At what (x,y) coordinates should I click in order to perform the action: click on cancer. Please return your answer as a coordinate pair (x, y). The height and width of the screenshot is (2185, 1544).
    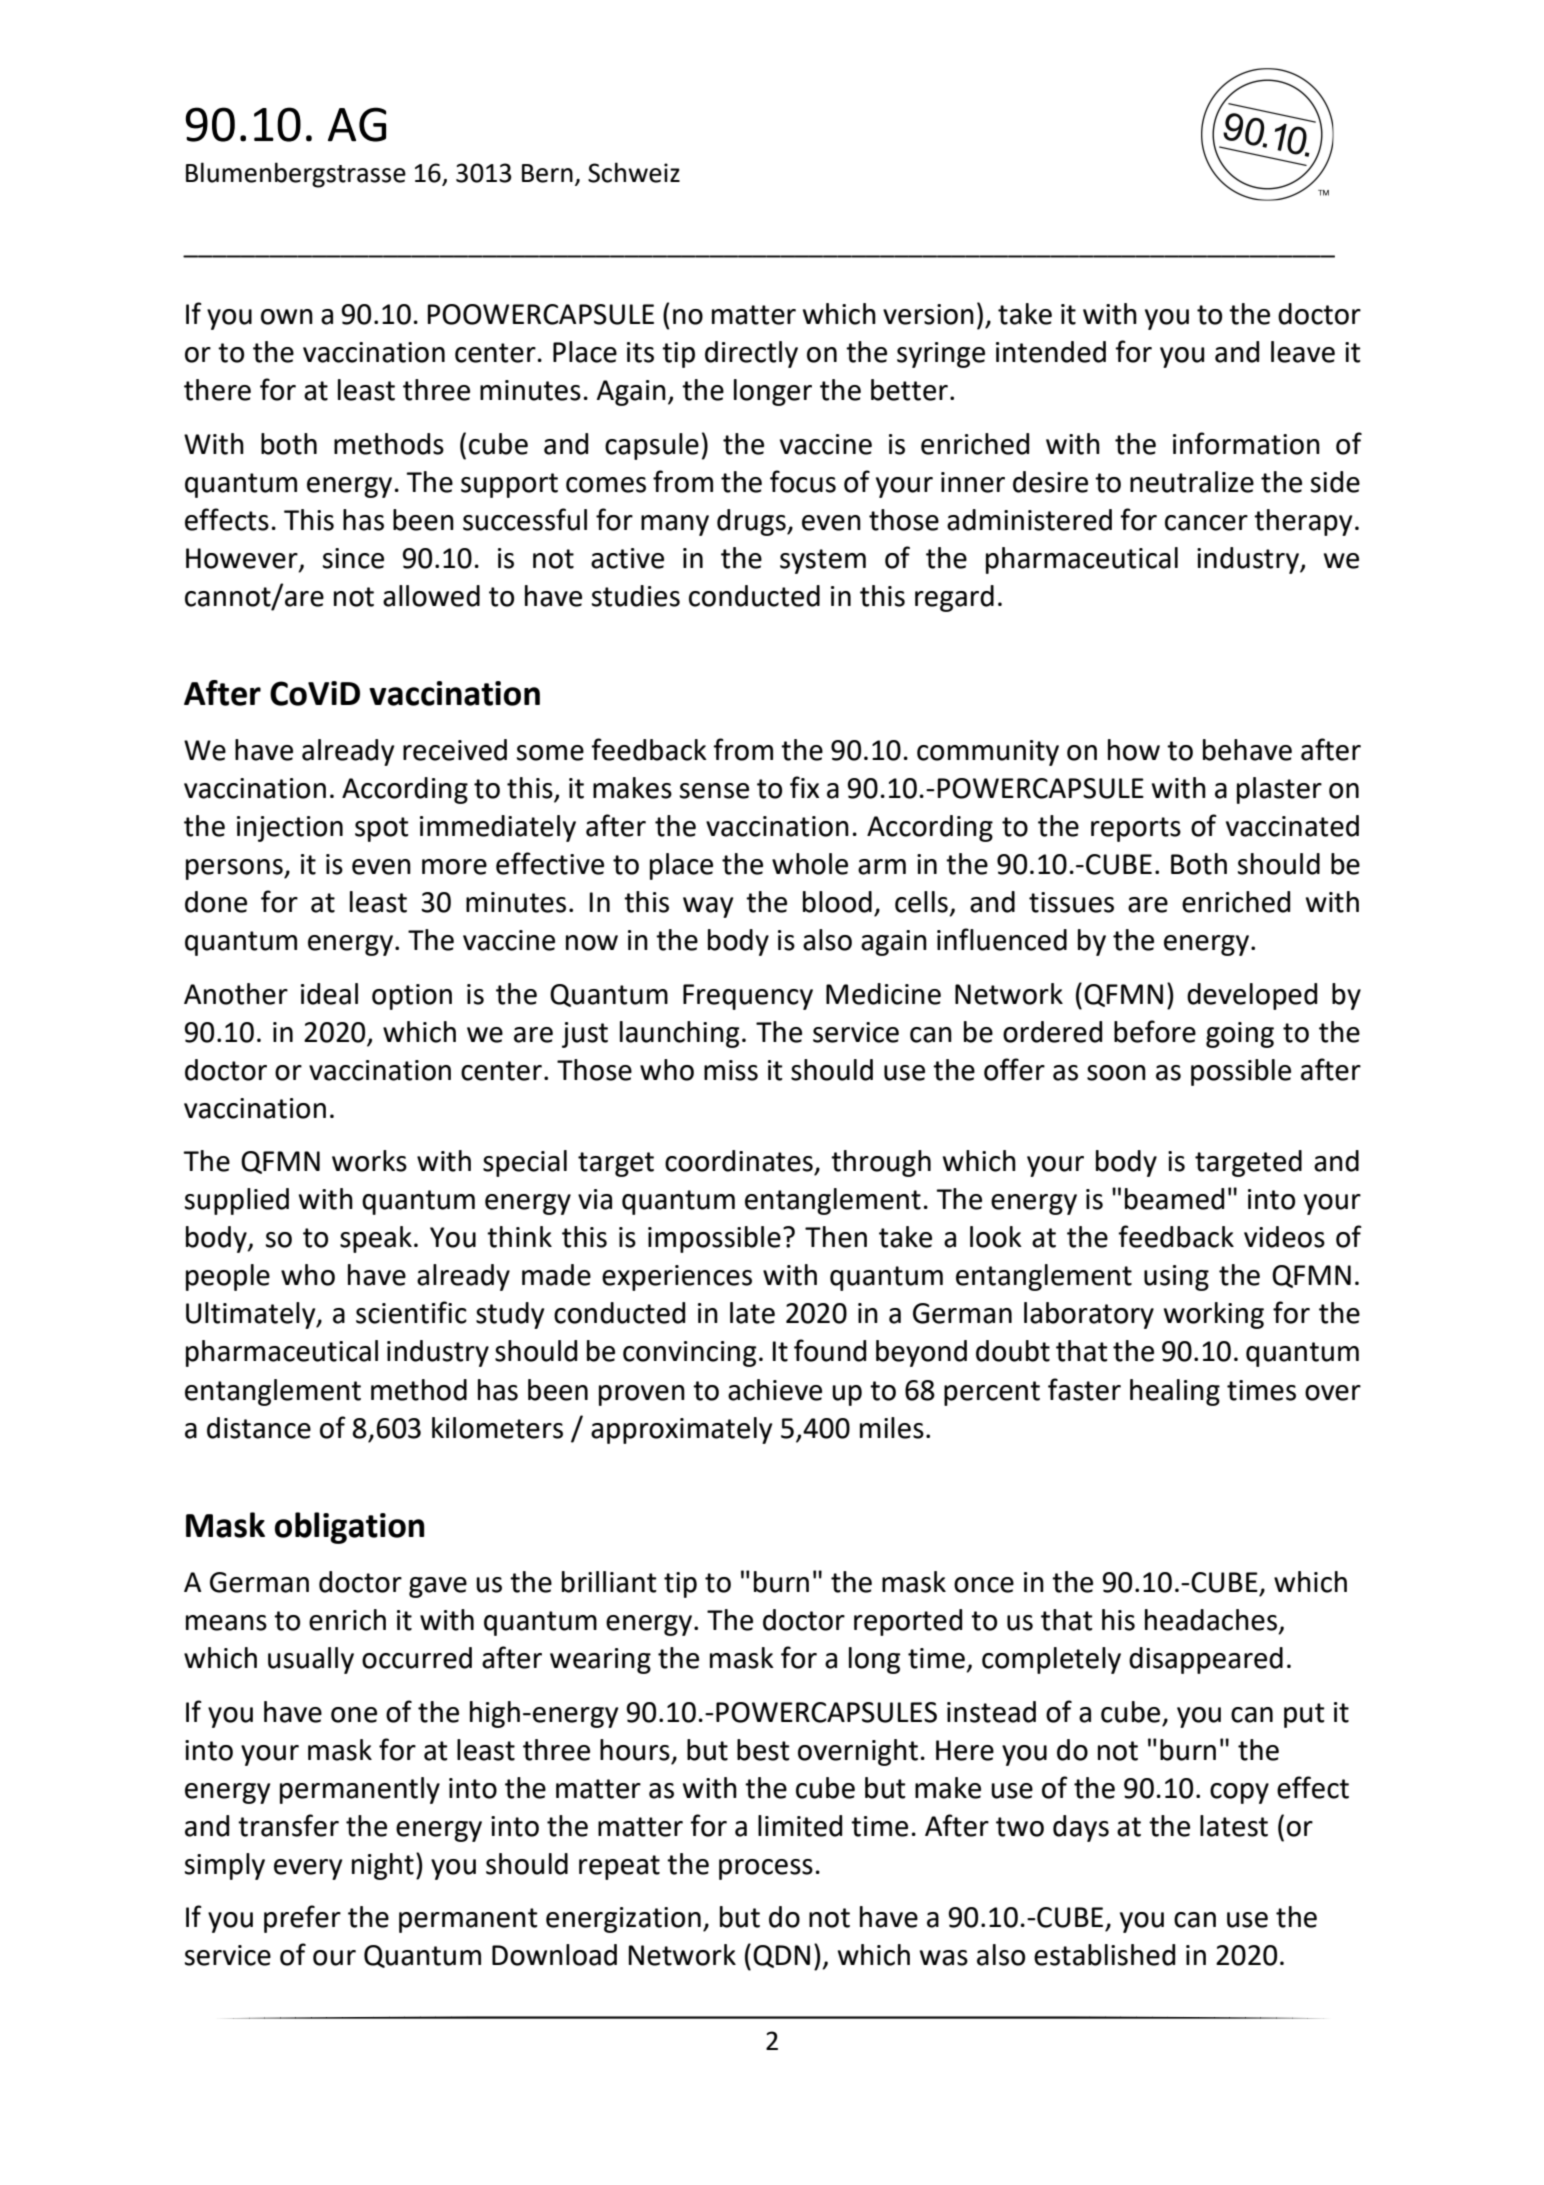
    Looking at the image, I should click on (1206, 523).
